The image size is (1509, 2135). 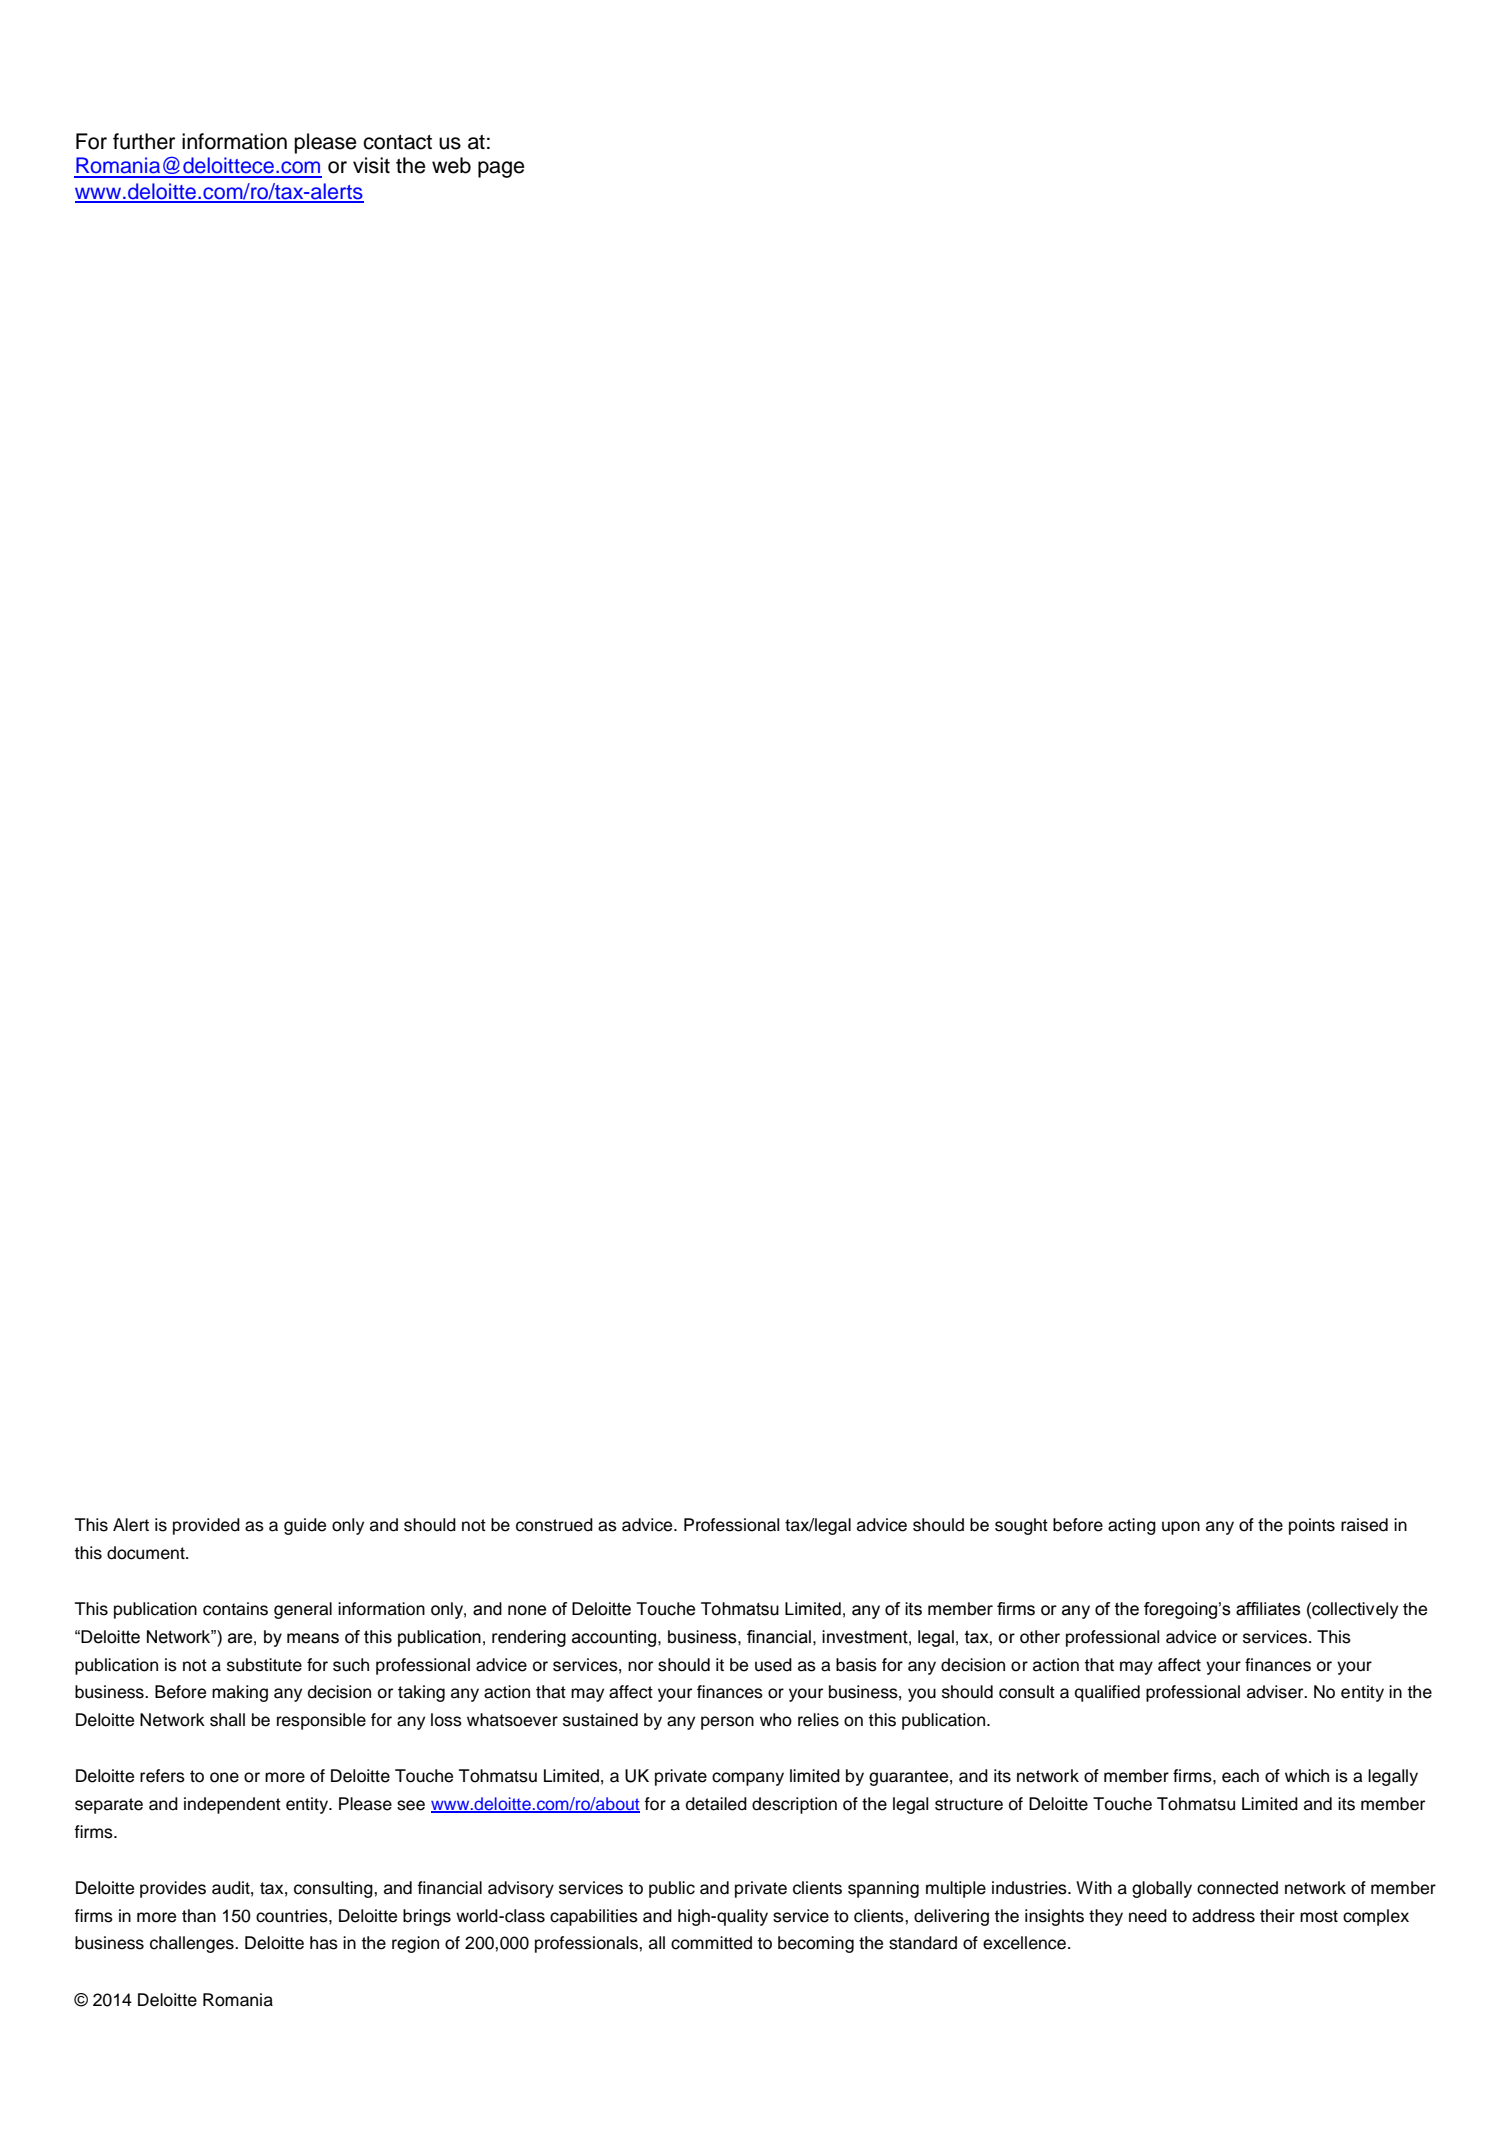 I want to click on guide, so click(x=305, y=1526).
